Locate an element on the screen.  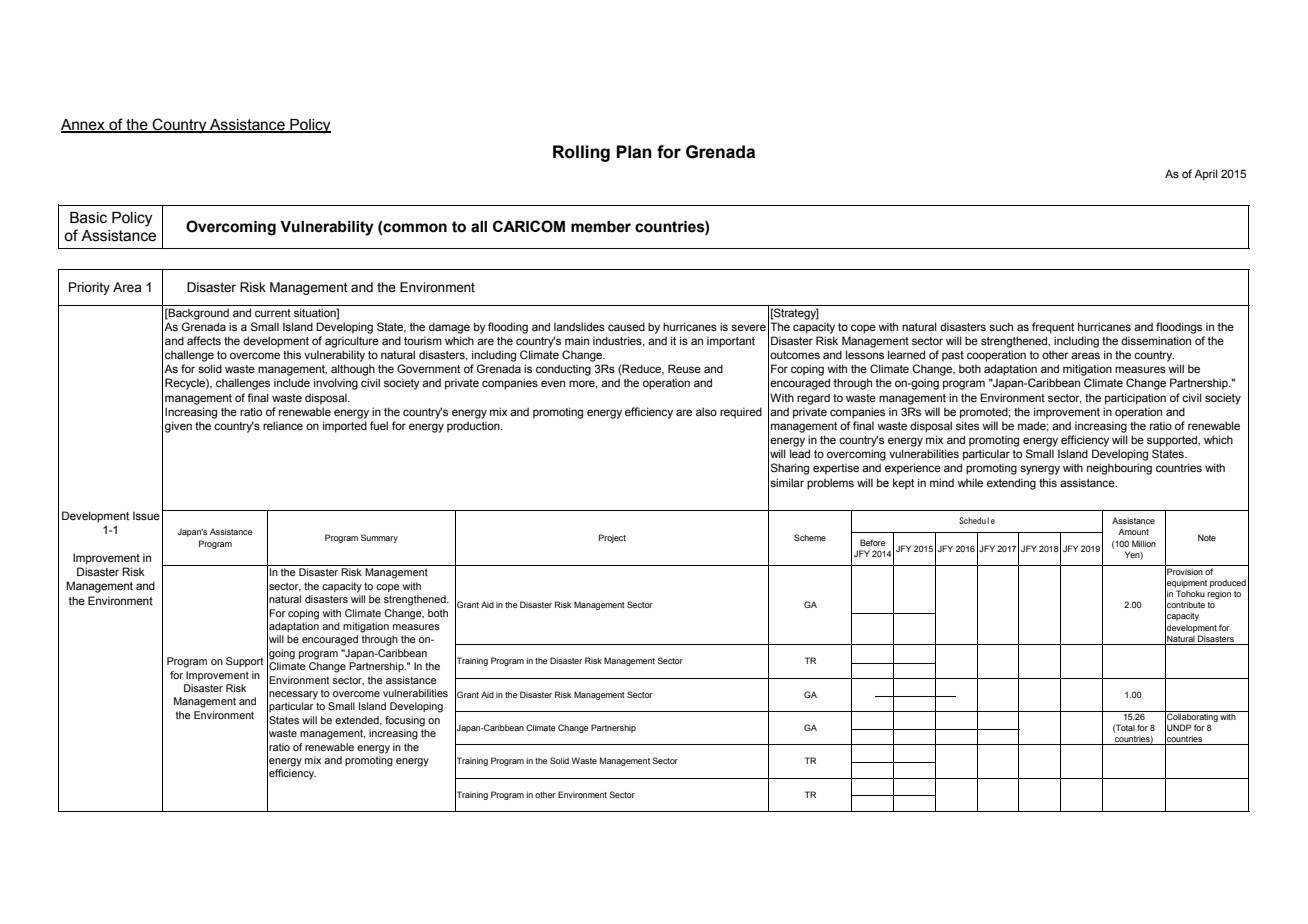
frequent is located at coordinates (1053, 328).
